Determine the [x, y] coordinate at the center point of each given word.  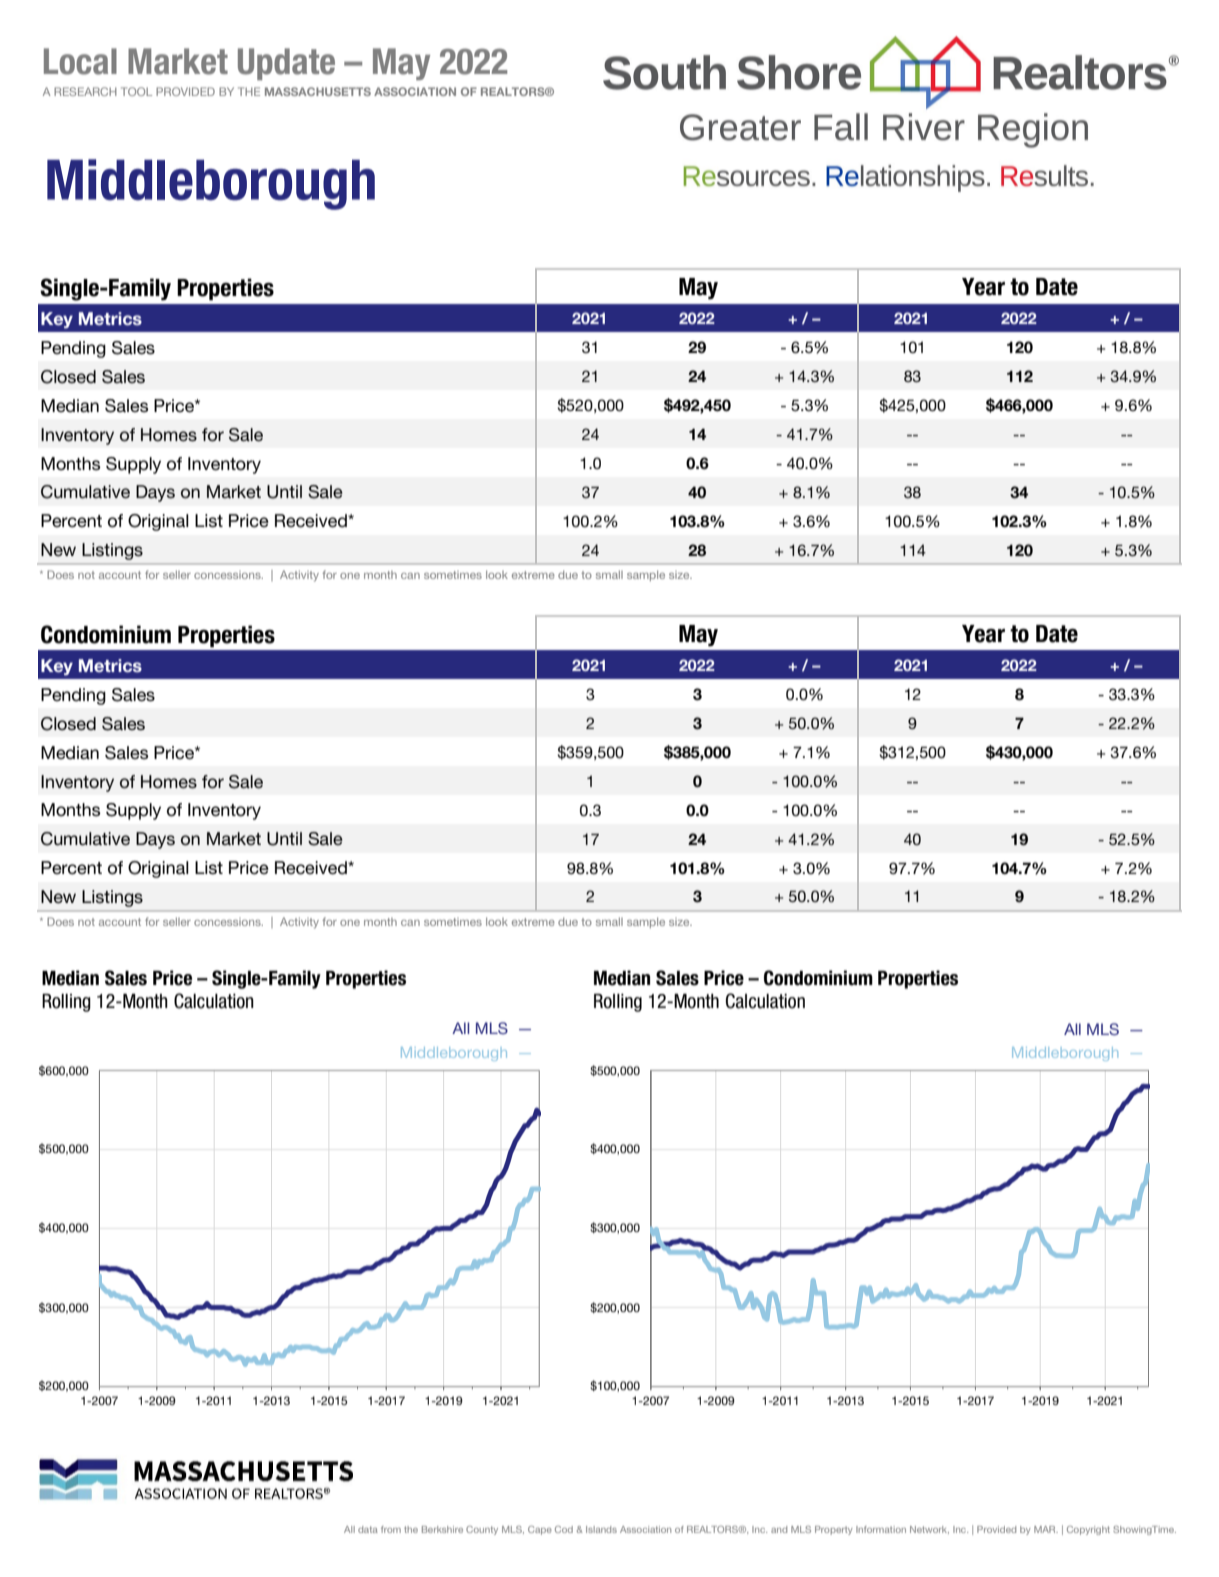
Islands [601, 1529]
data [368, 1529]
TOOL [136, 91]
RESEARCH [85, 91]
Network [929, 1530]
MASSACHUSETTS [318, 91]
